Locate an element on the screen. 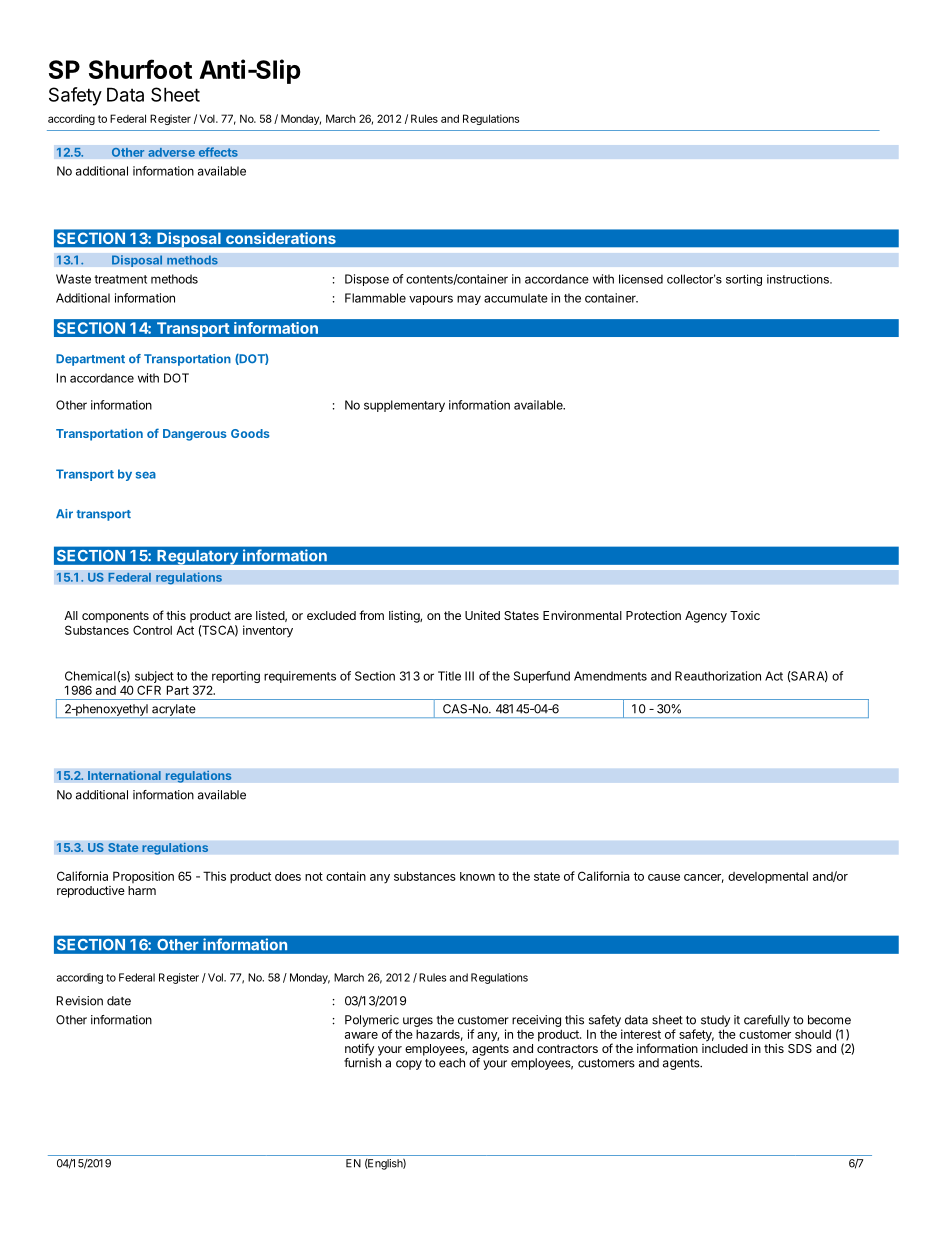 Image resolution: width=952 pixels, height=1233 pixels. date is located at coordinates (119, 1001).
